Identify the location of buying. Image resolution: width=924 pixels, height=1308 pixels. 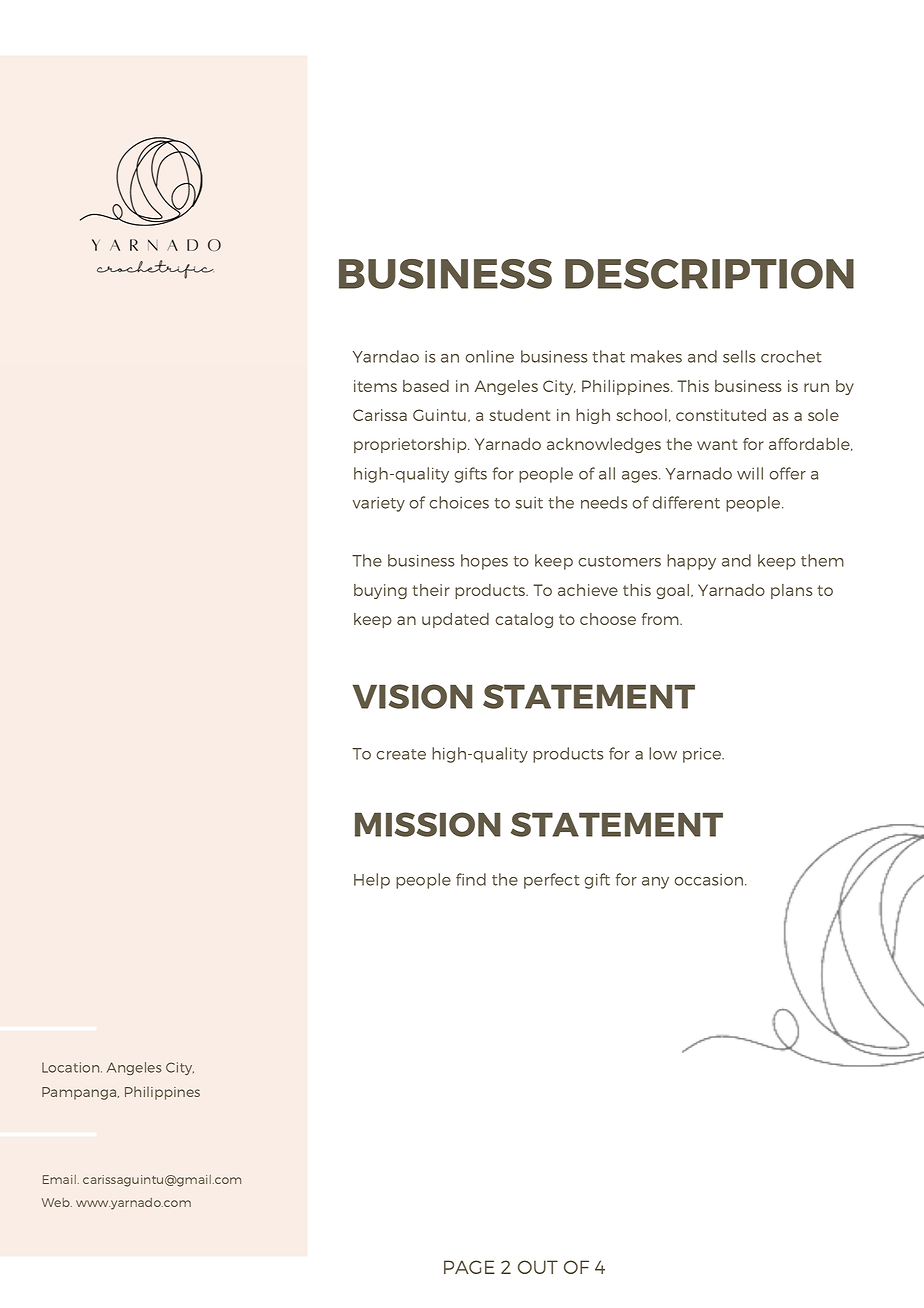
(380, 591).
